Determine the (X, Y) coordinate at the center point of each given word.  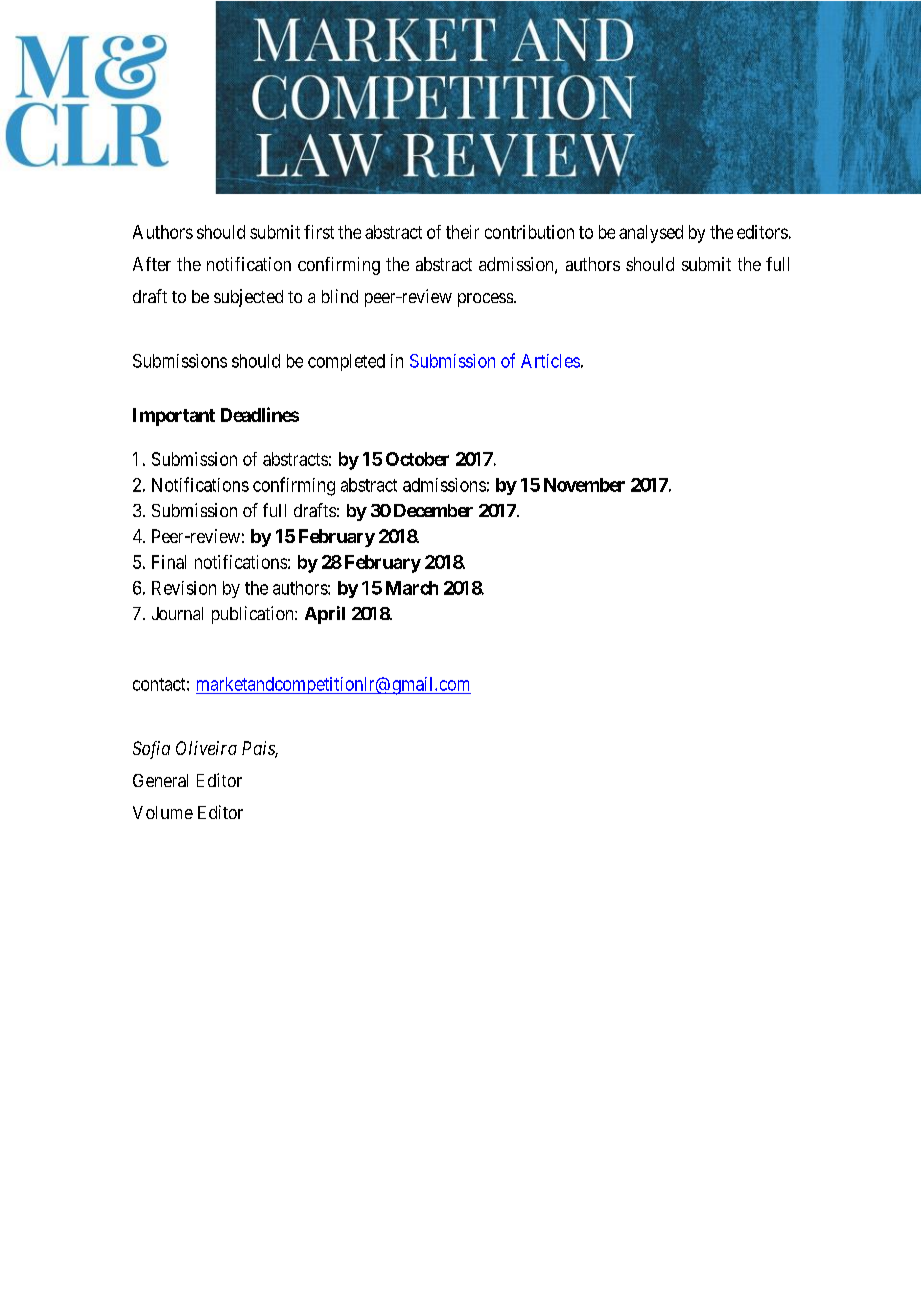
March (412, 588)
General (160, 780)
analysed (651, 234)
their (462, 232)
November (584, 485)
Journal (177, 613)
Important (174, 417)
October (417, 459)
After (152, 264)
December (433, 510)
